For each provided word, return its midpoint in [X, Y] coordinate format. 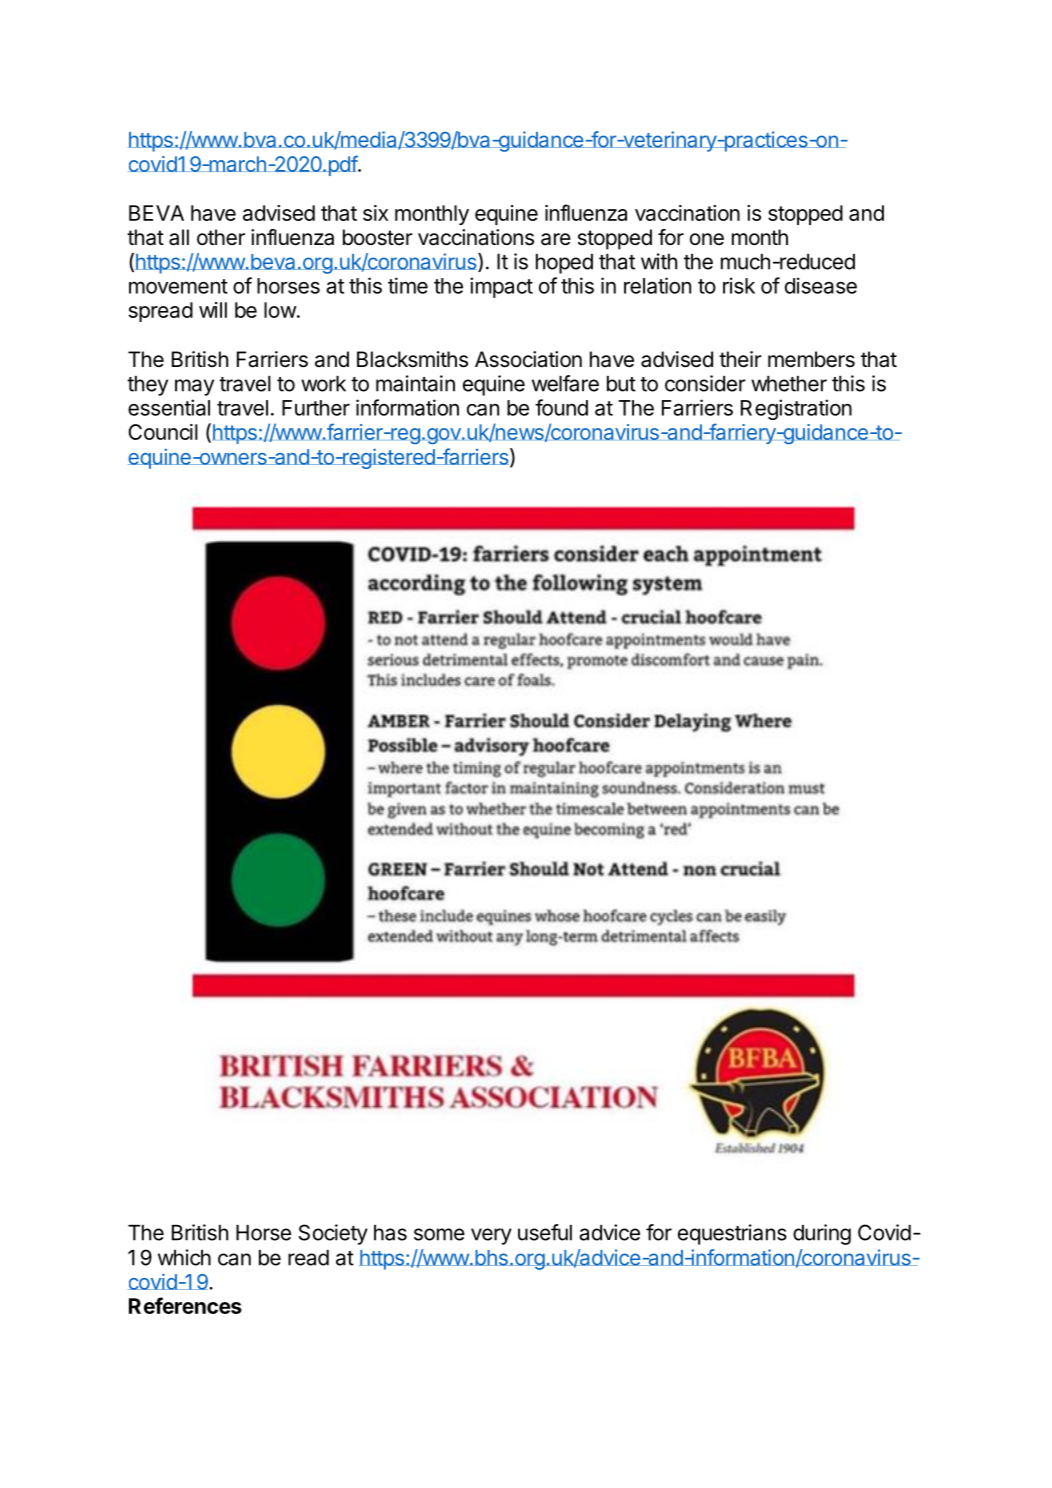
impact [501, 287]
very [491, 1236]
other [221, 237]
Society [333, 1234]
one [707, 239]
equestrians [732, 1234]
